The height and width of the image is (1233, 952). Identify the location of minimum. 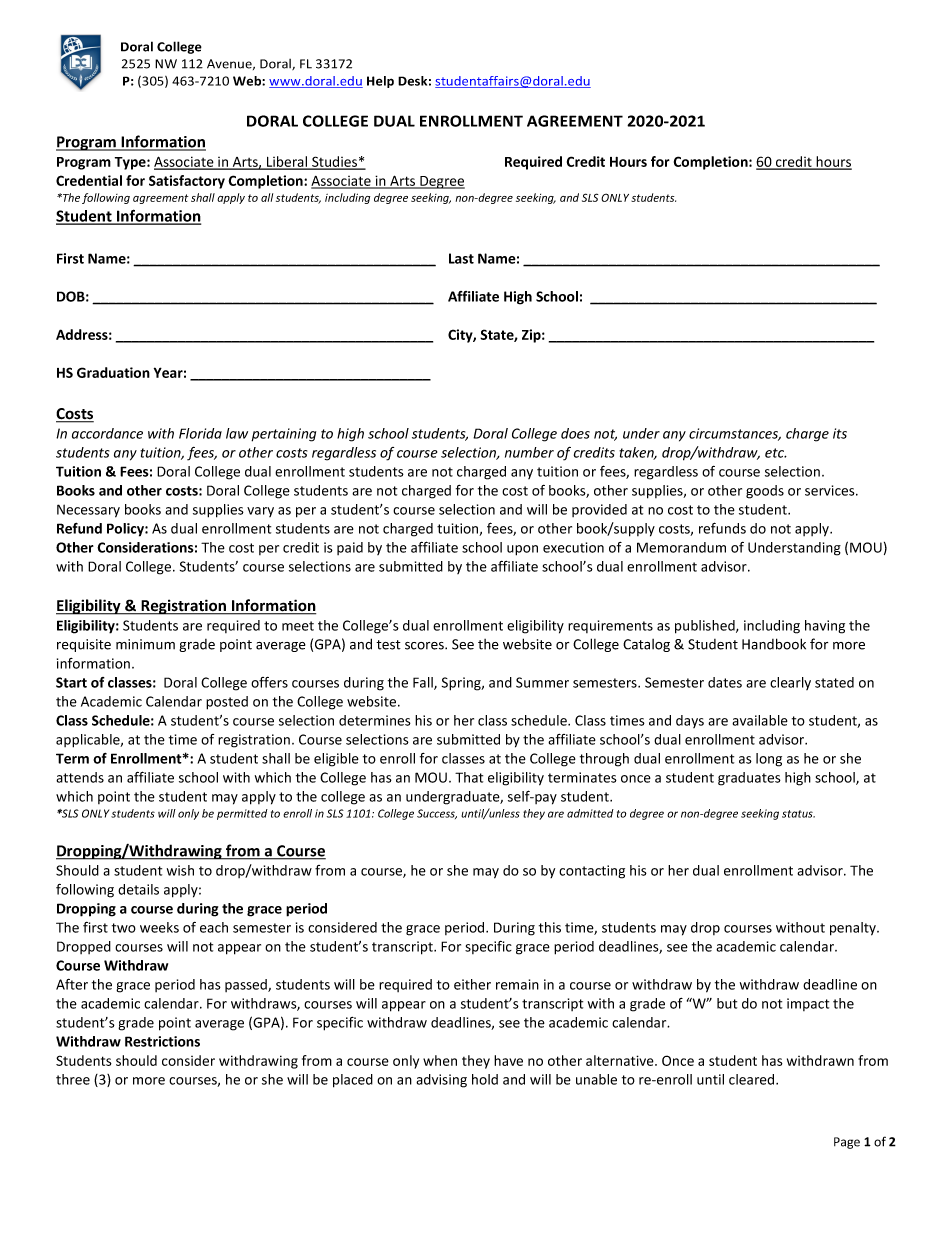
(145, 644).
